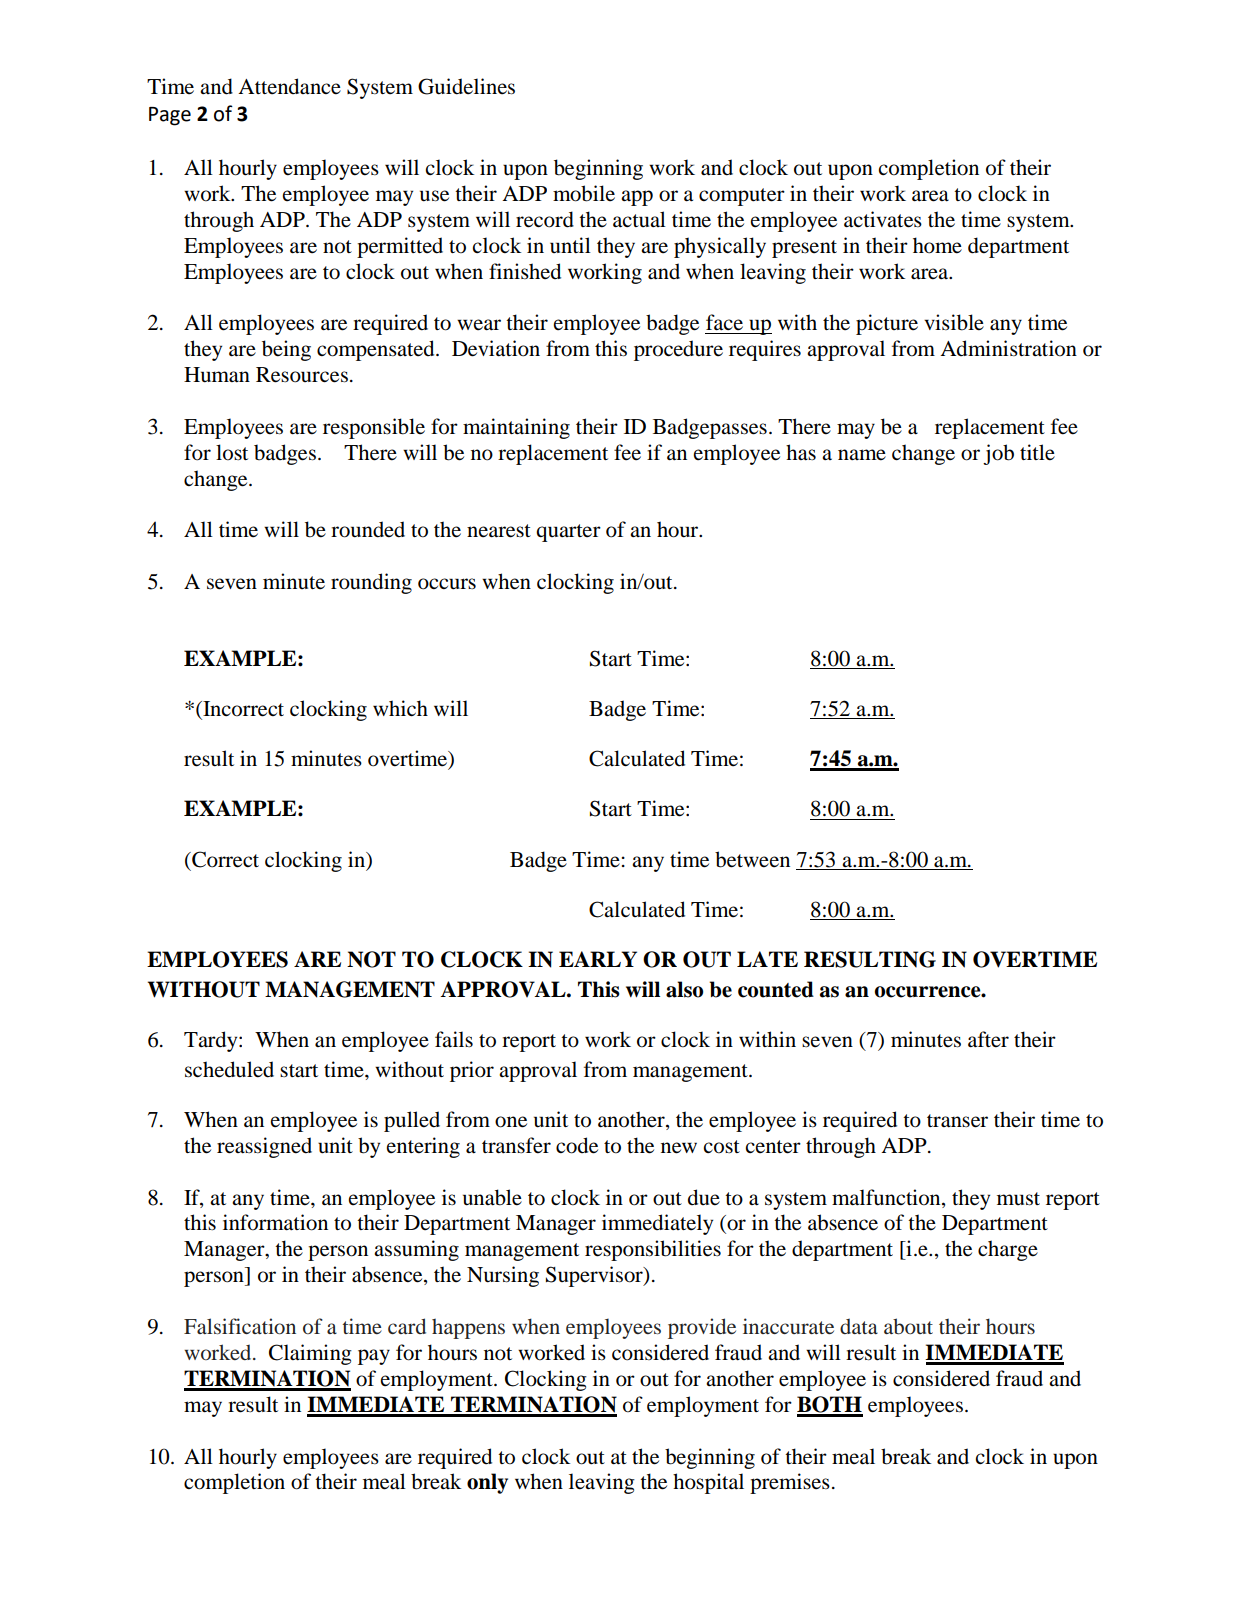 Image resolution: width=1252 pixels, height=1621 pixels. Describe the element at coordinates (708, 1483) in the screenshot. I see `hospital` at that location.
